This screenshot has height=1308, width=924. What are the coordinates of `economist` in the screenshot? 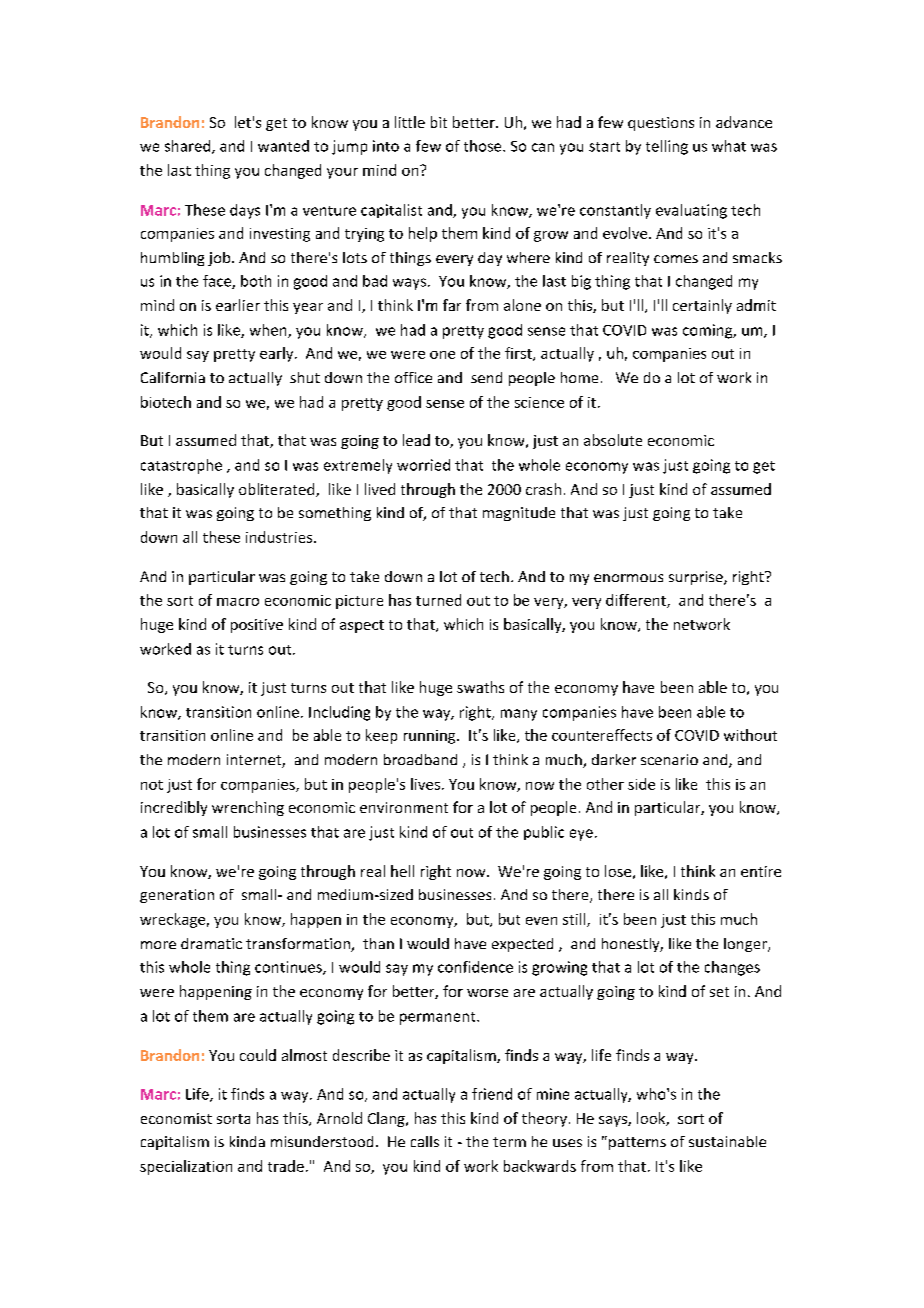 It's located at (176, 1118).
